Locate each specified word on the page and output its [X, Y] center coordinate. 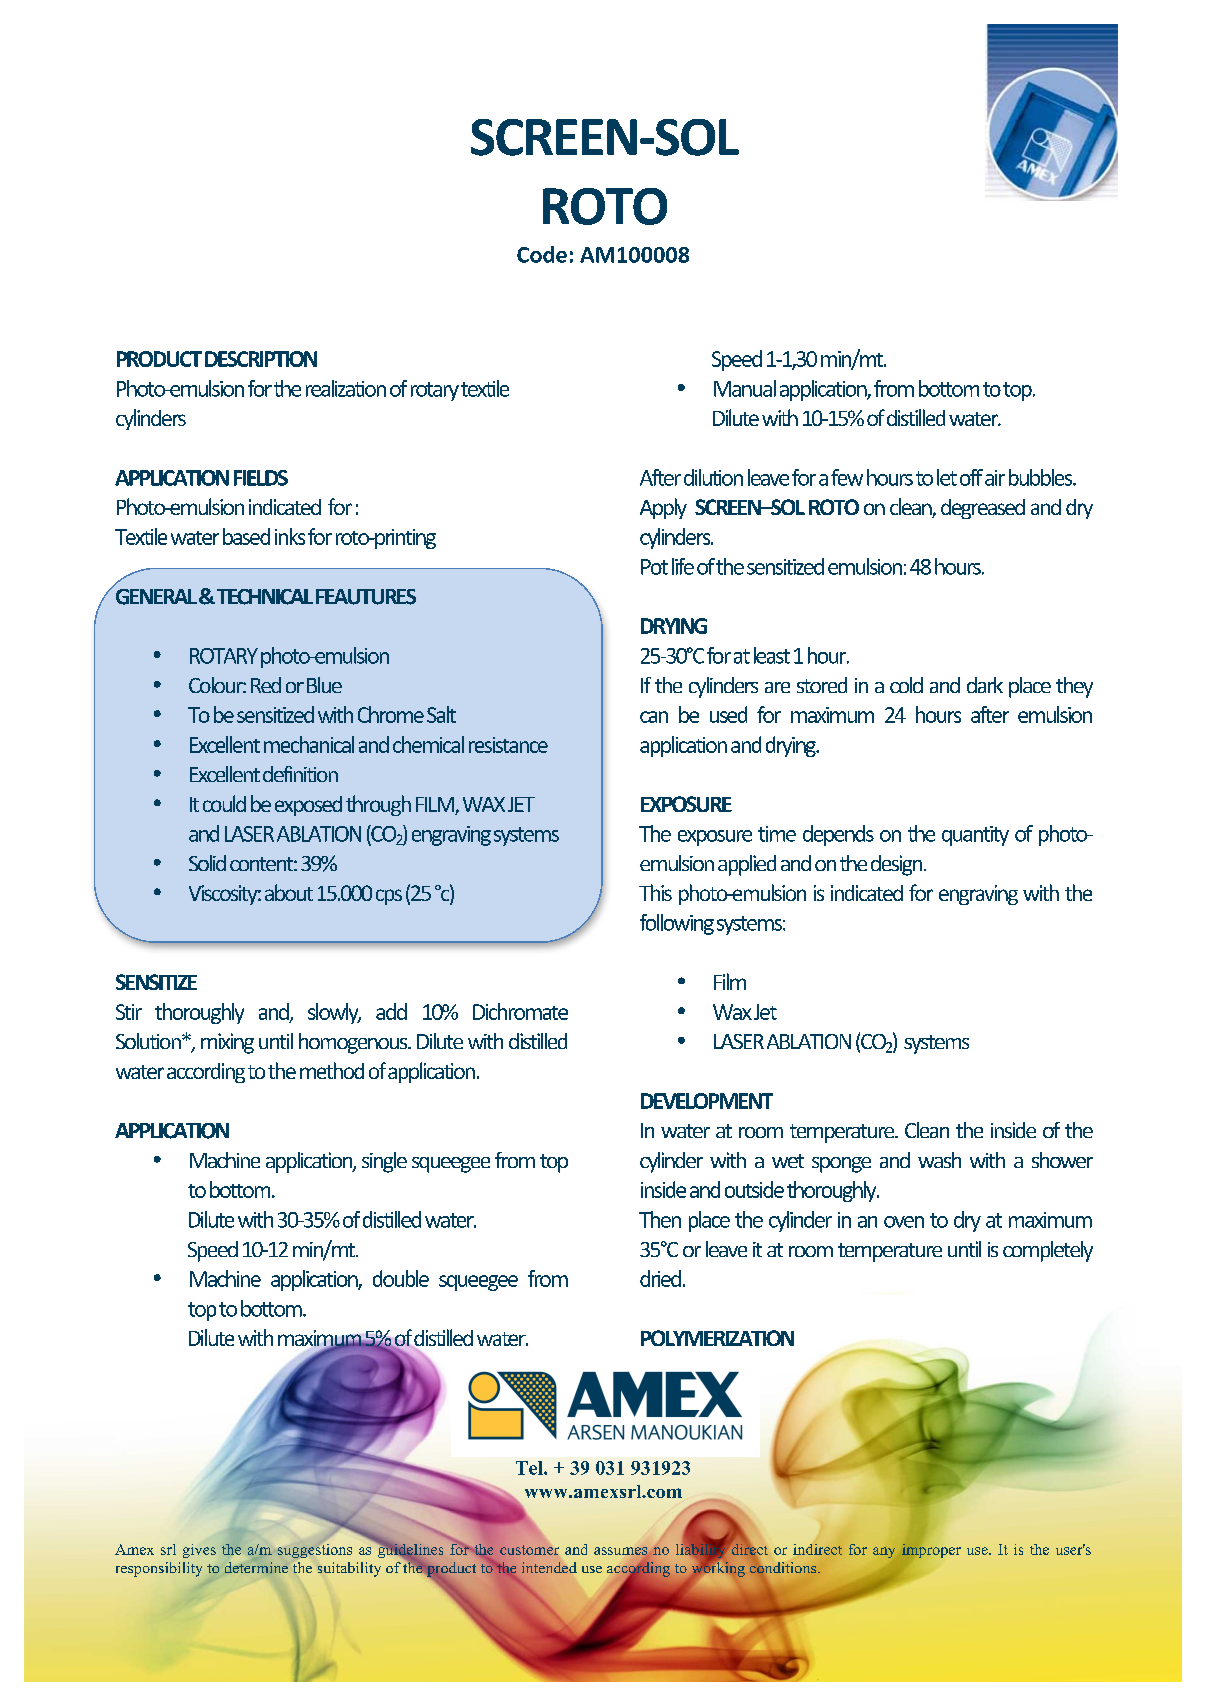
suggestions [315, 1551]
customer [529, 1550]
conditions [784, 1567]
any [884, 1552]
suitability [349, 1569]
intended [549, 1567]
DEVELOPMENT [707, 1101]
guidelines [410, 1551]
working [718, 1568]
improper [931, 1552]
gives [199, 1551]
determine [256, 1567]
